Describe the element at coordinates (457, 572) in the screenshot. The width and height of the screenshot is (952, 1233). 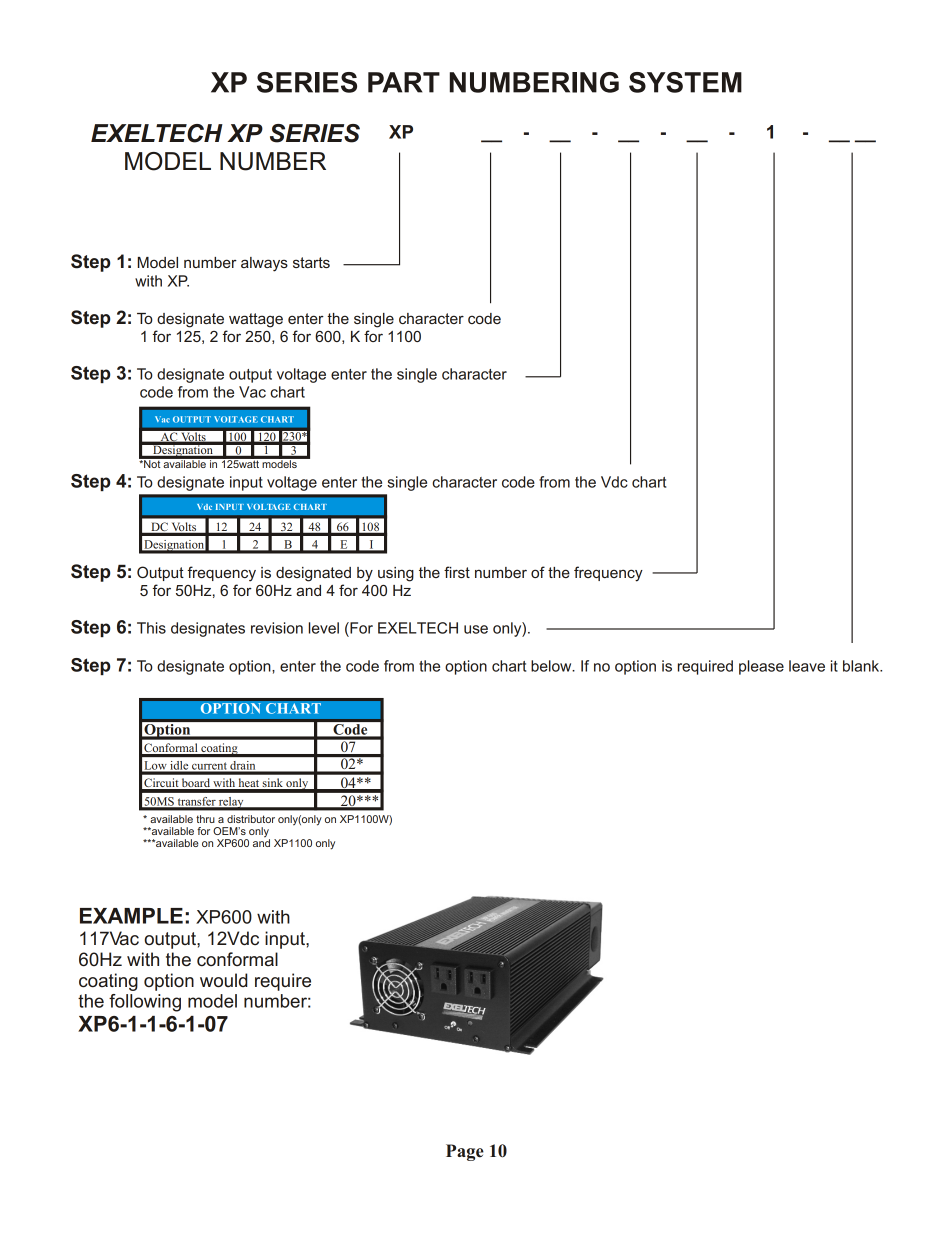
I see `first` at that location.
